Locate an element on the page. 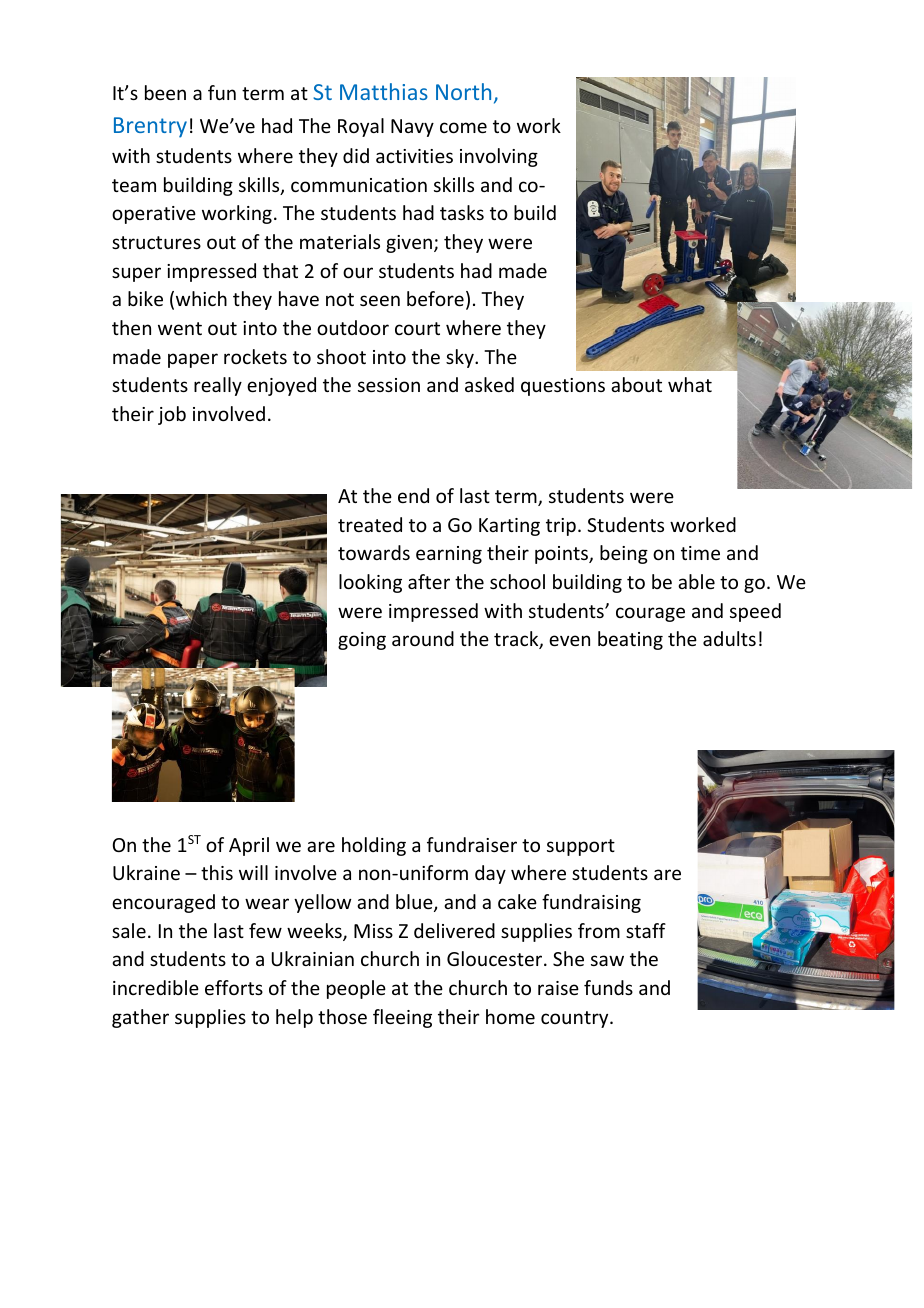 This image has height=1308, width=924. involving is located at coordinates (499, 157).
